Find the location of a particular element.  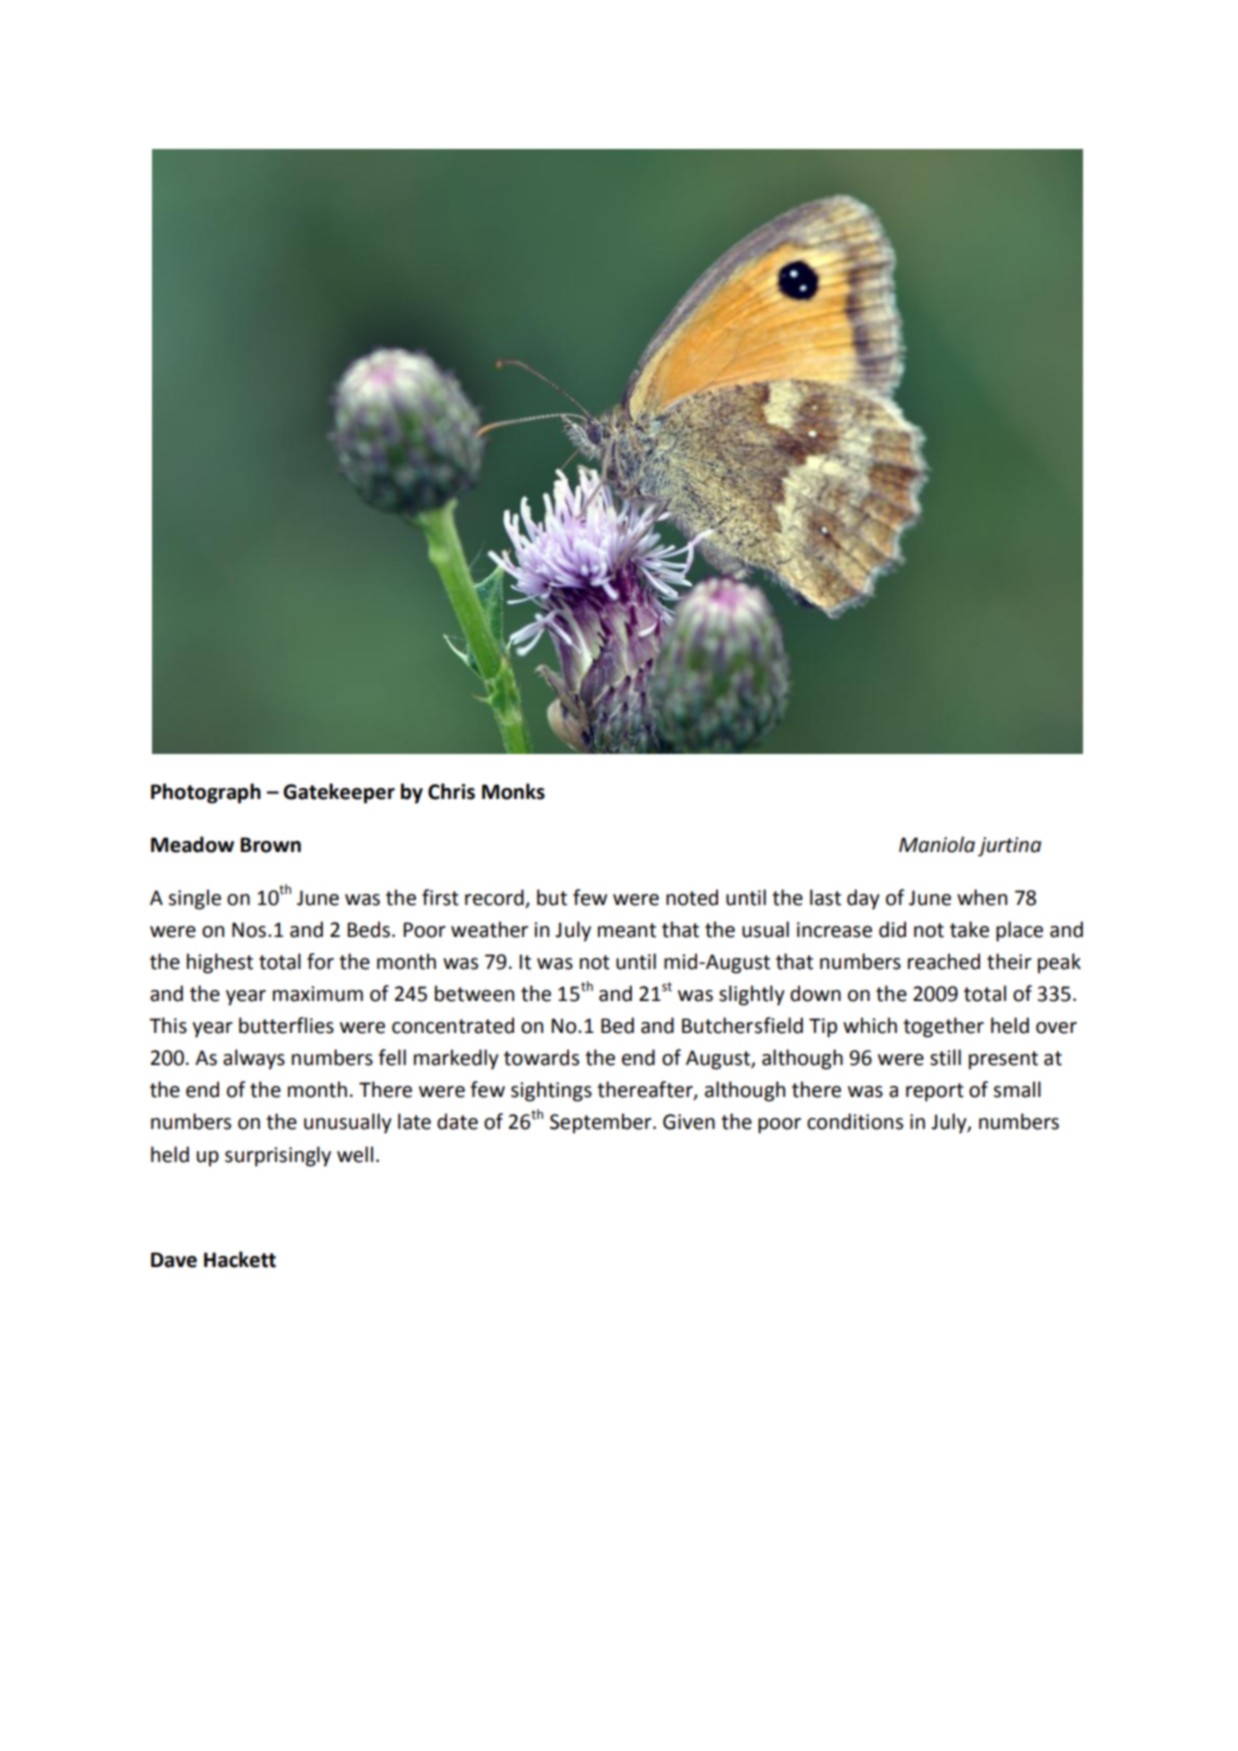

surprisingly is located at coordinates (278, 1156).
